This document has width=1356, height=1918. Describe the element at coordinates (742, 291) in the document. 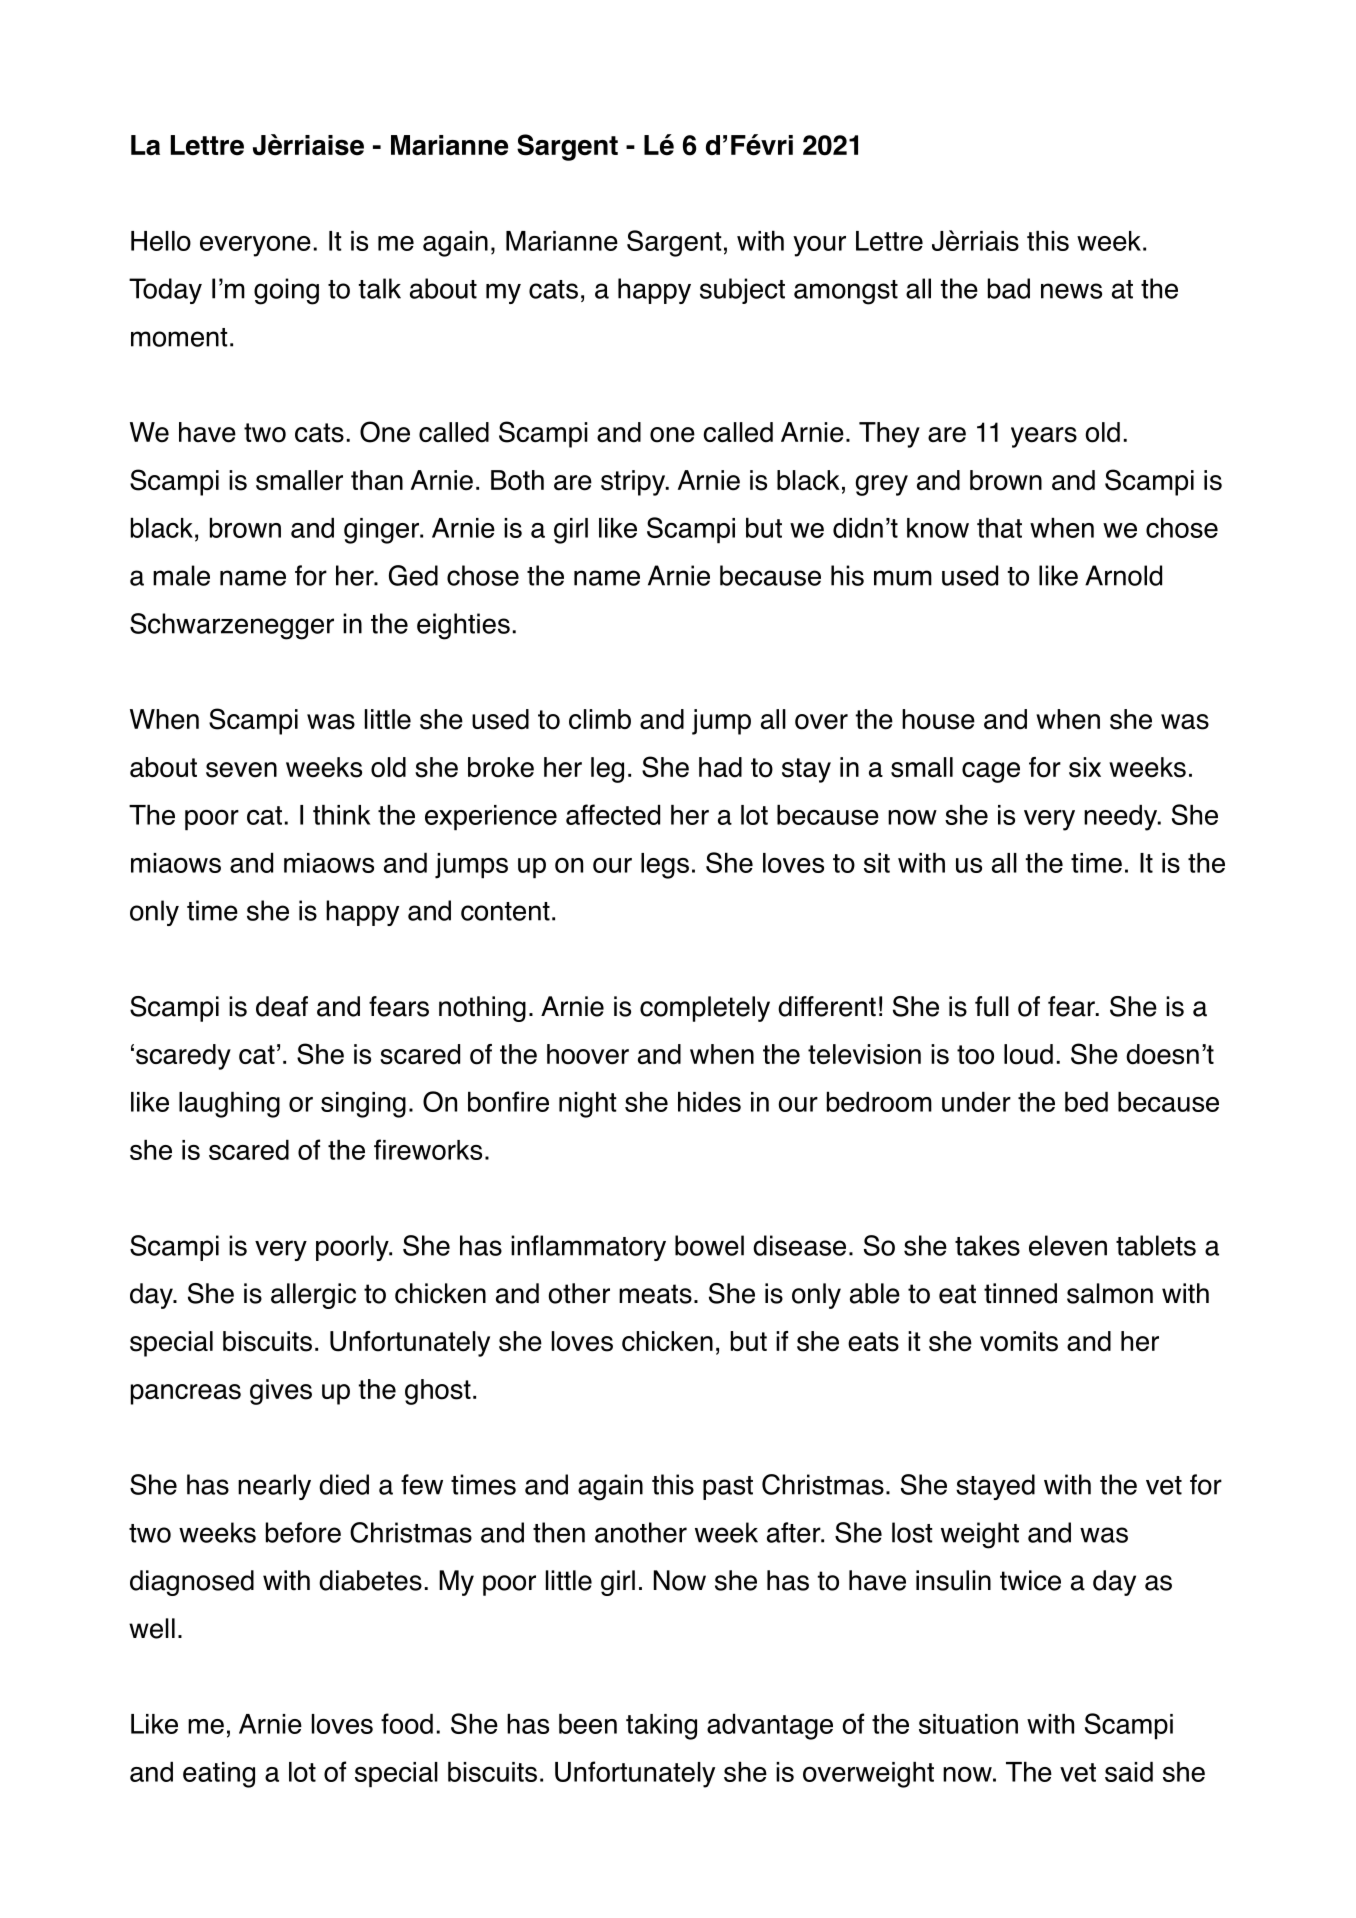

I see `subject` at that location.
